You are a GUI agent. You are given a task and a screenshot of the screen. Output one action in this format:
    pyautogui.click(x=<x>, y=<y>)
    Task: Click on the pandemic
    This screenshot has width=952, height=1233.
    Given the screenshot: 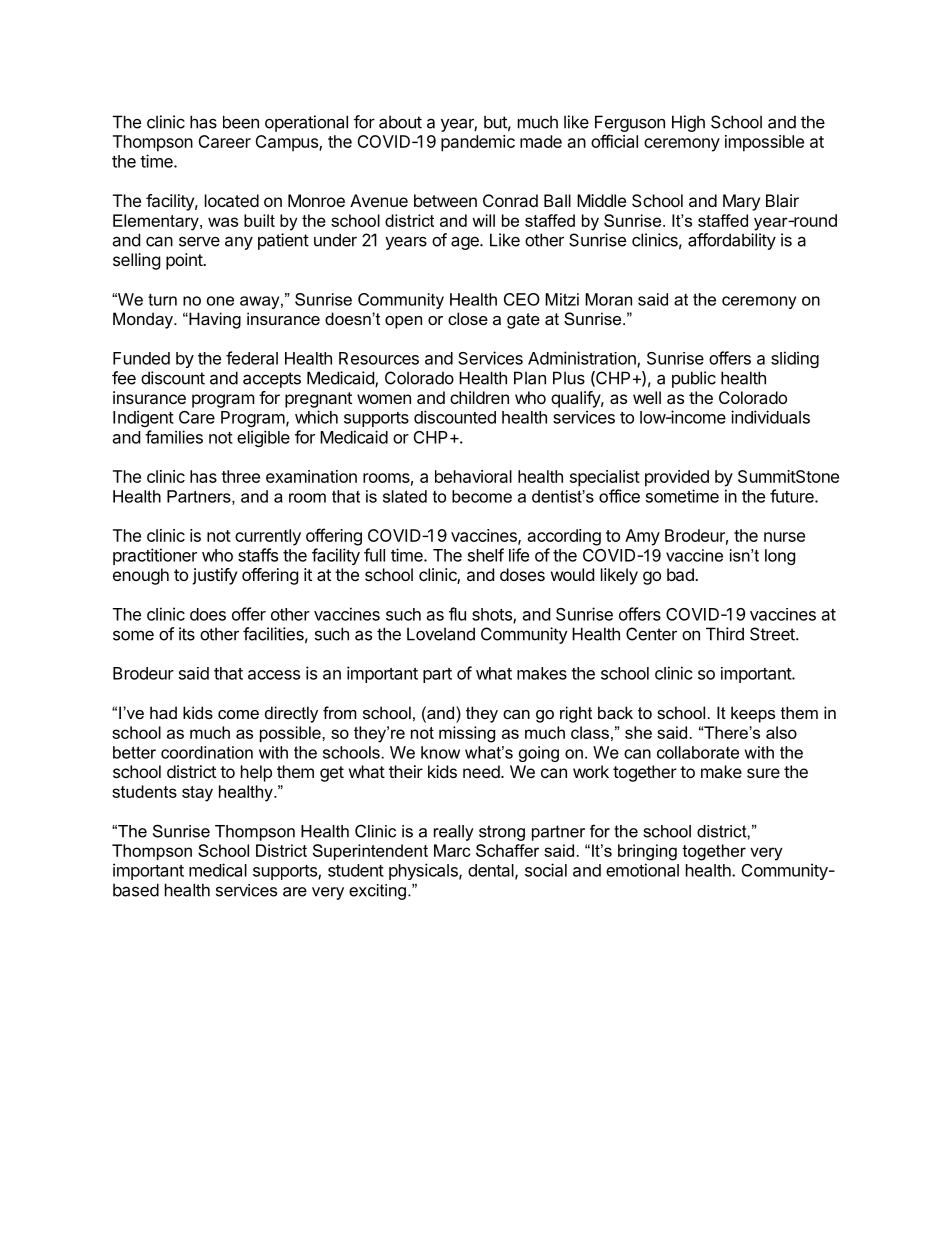 What is the action you would take?
    pyautogui.click(x=478, y=143)
